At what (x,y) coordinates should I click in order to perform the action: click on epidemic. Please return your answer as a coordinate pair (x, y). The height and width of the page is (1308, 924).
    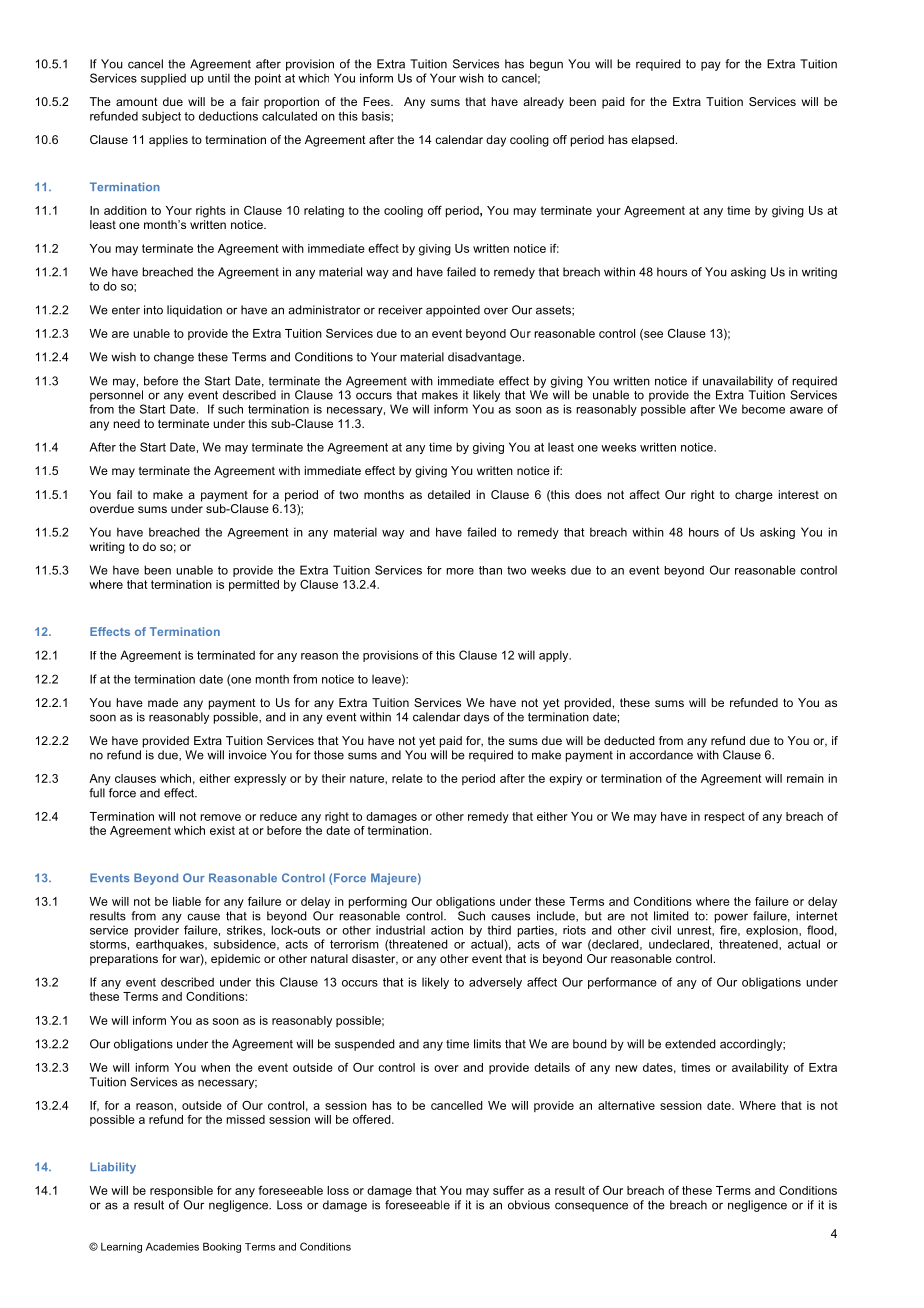
    Looking at the image, I should click on (235, 960).
